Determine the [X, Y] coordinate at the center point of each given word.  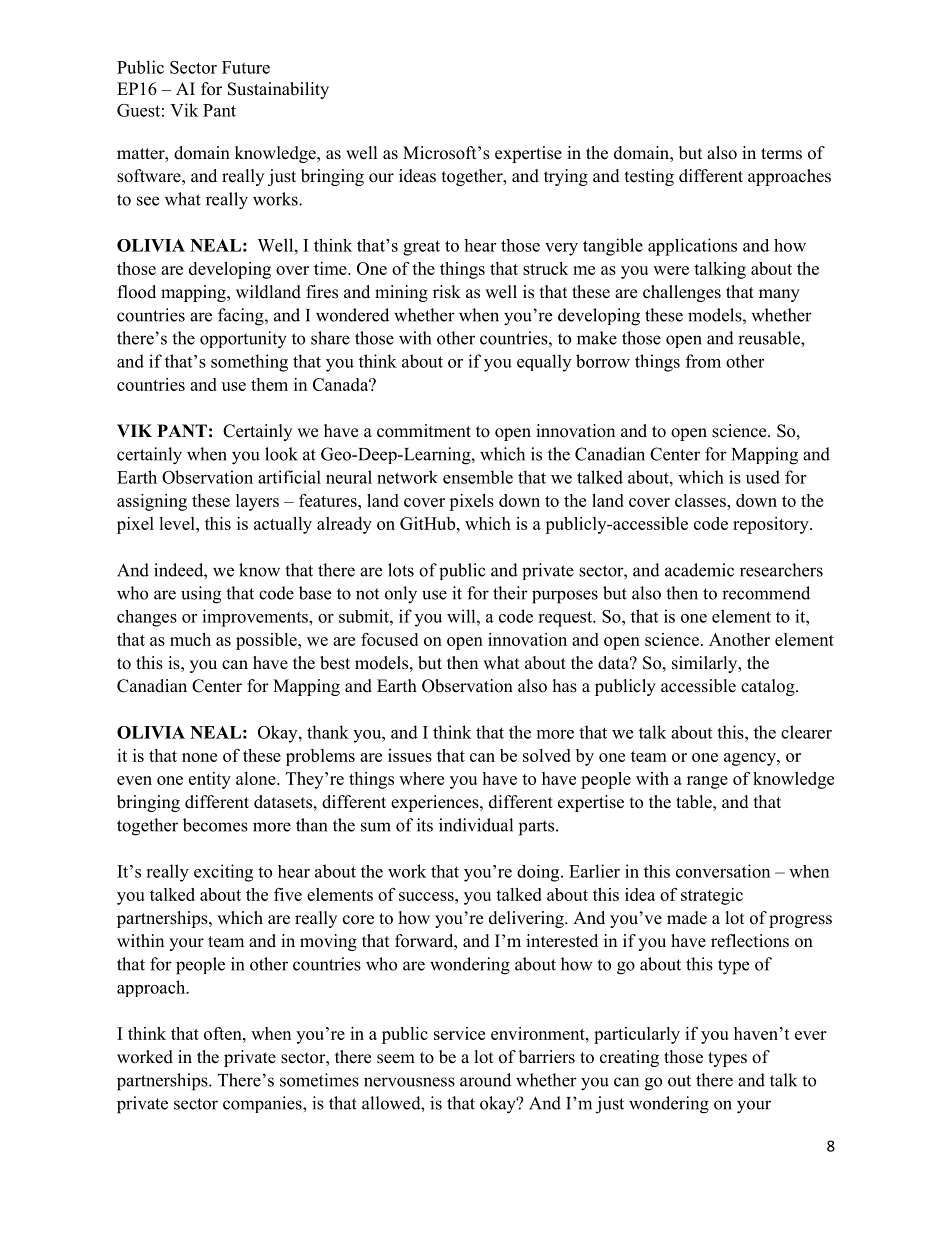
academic [699, 570]
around [485, 1080]
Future [246, 67]
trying [566, 177]
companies [263, 1104]
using [201, 595]
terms [781, 154]
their [510, 593]
